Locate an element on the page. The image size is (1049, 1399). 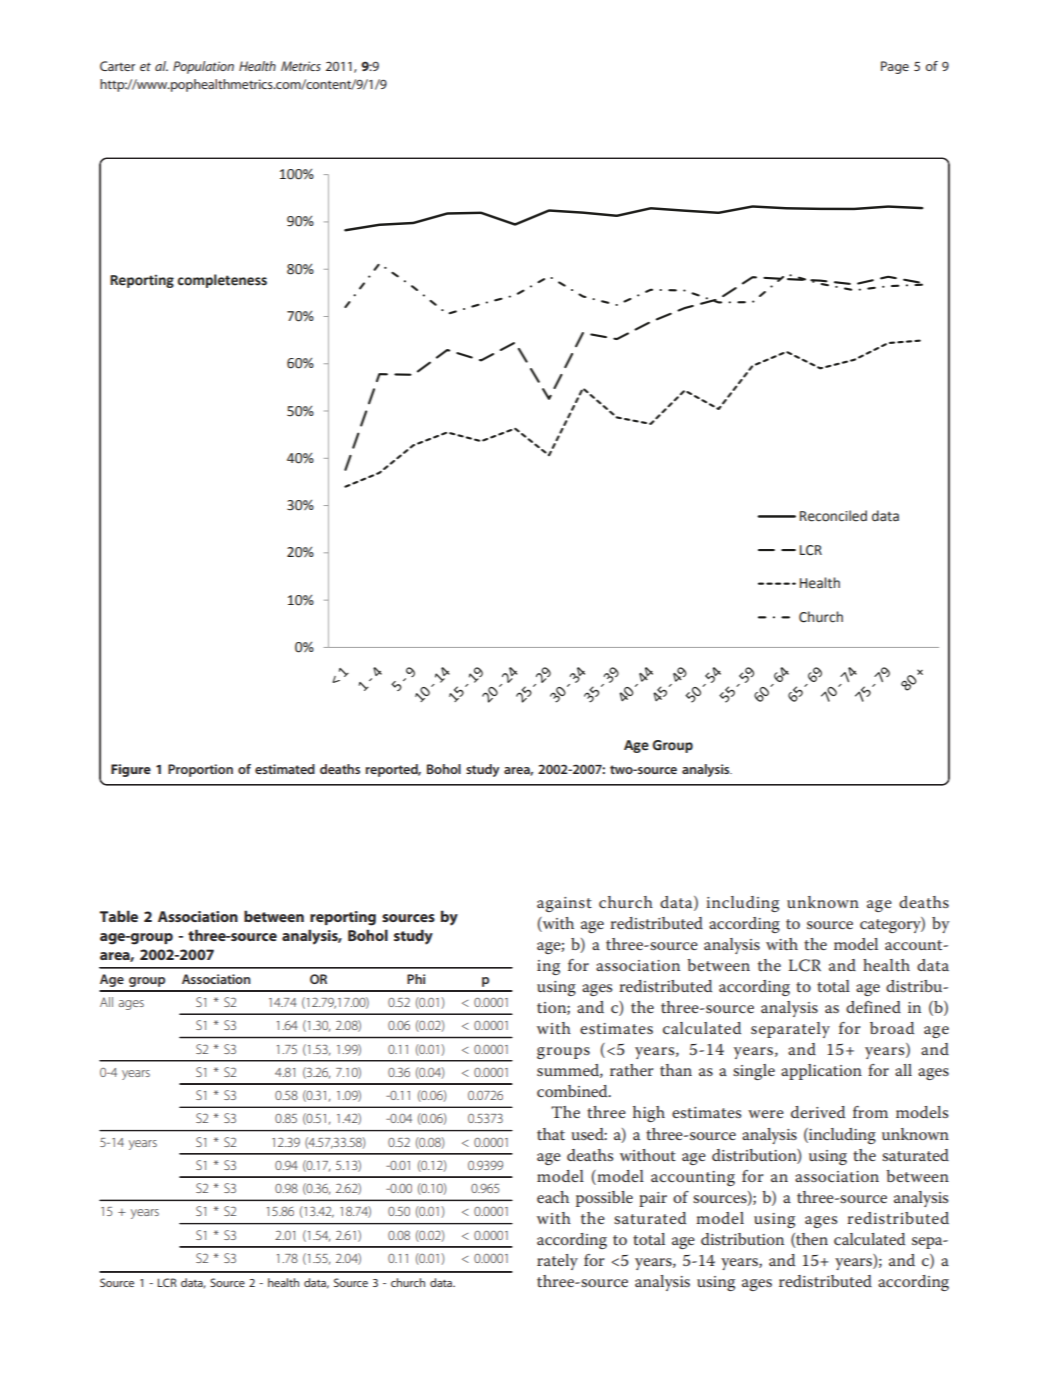
Page is located at coordinates (895, 67).
